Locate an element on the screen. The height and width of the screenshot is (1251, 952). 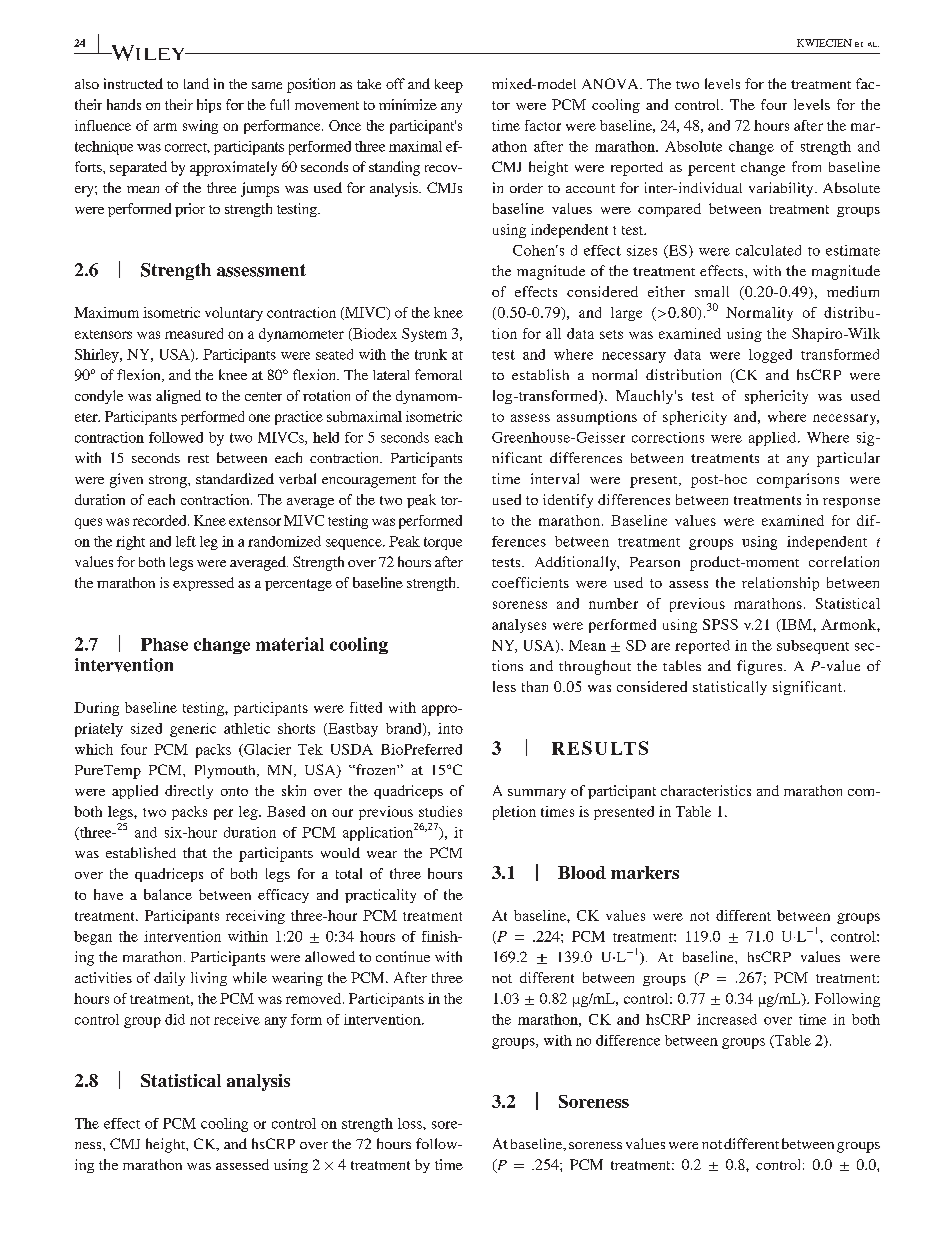
expressed is located at coordinates (203, 584).
